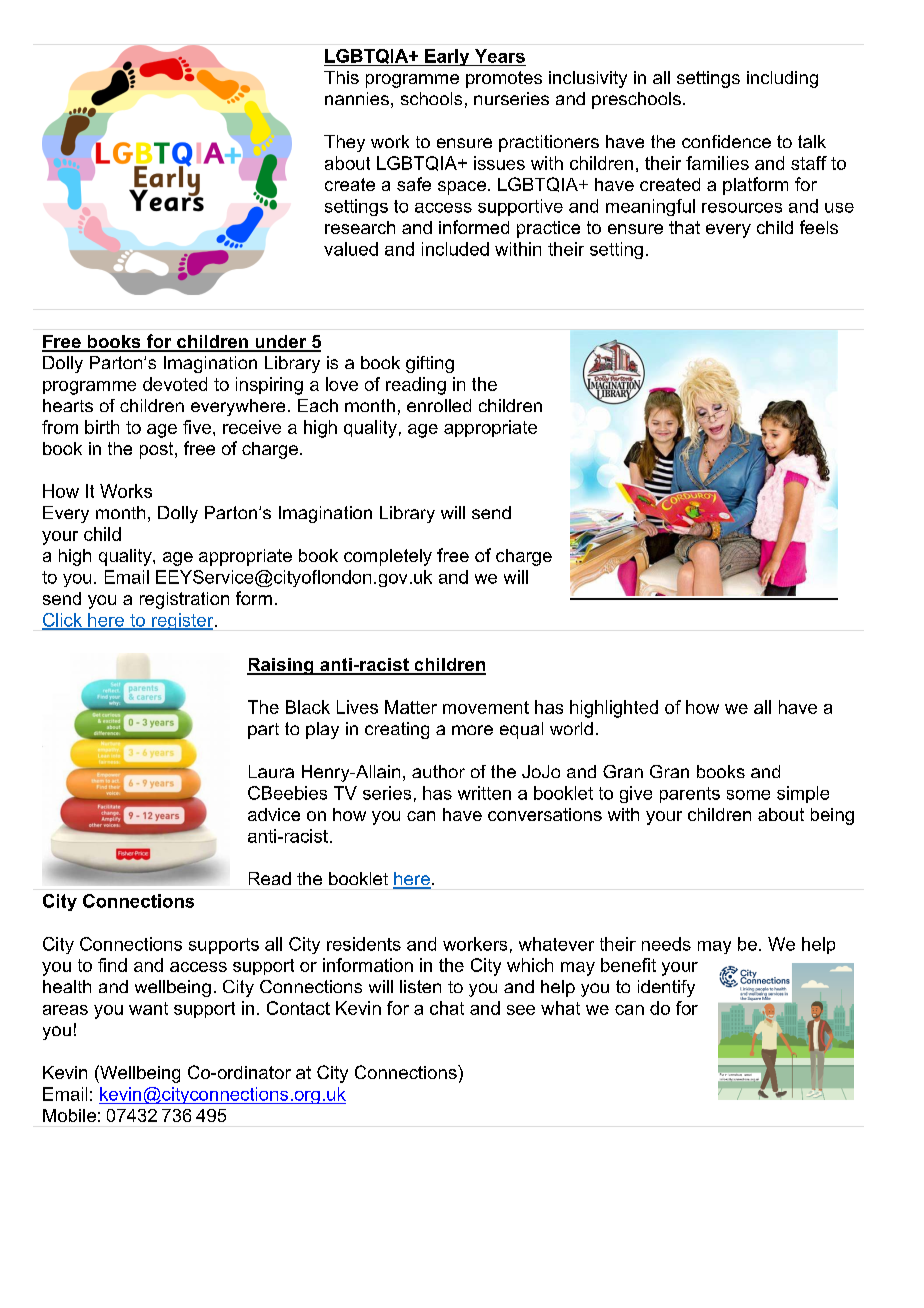 The width and height of the document is (924, 1308). Describe the element at coordinates (184, 600) in the document. I see `registration` at that location.
